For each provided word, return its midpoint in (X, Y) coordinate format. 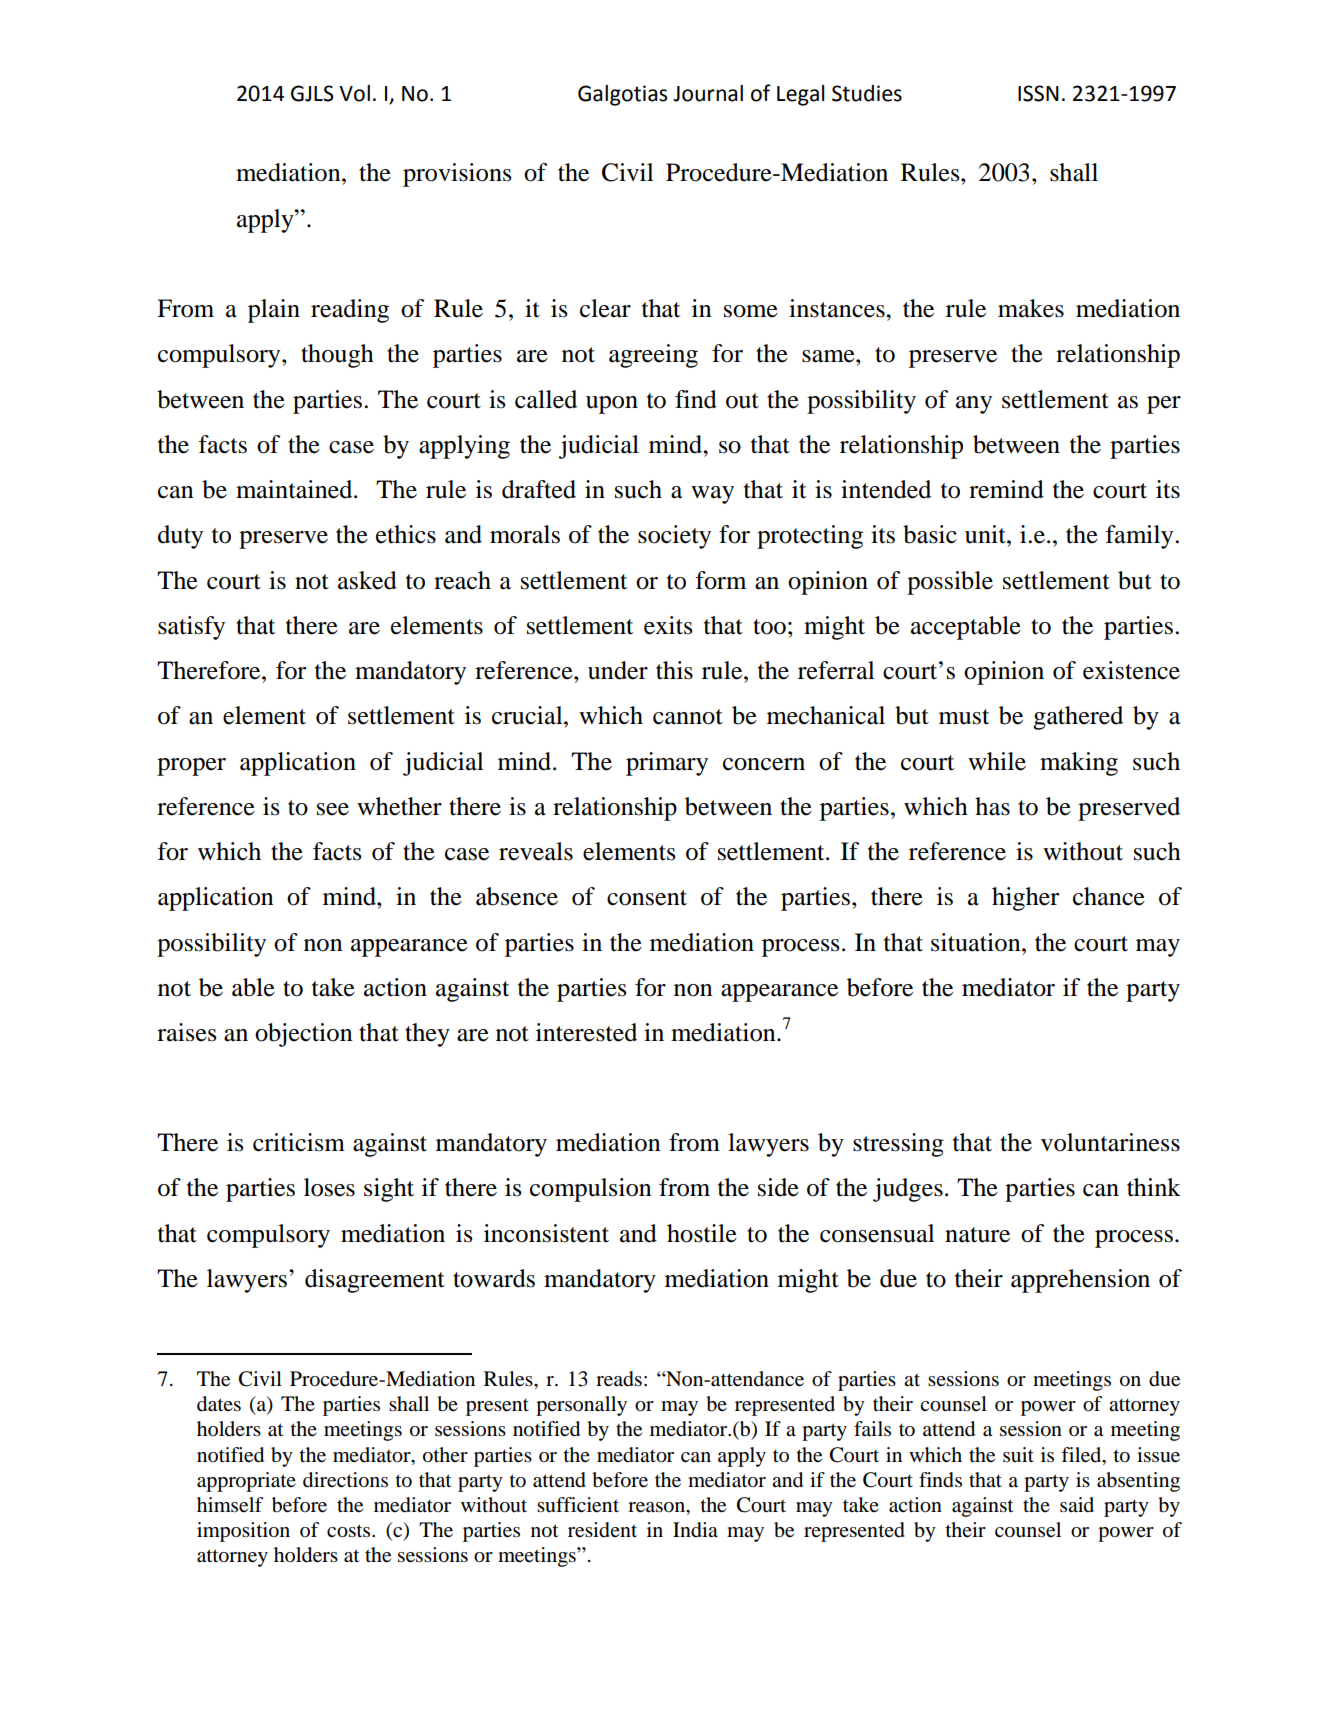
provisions (457, 175)
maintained (295, 489)
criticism (299, 1142)
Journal (708, 93)
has (992, 806)
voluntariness (1110, 1142)
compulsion (591, 1190)
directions (345, 1480)
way (712, 495)
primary (667, 764)
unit (986, 534)
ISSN (1038, 93)
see (333, 809)
